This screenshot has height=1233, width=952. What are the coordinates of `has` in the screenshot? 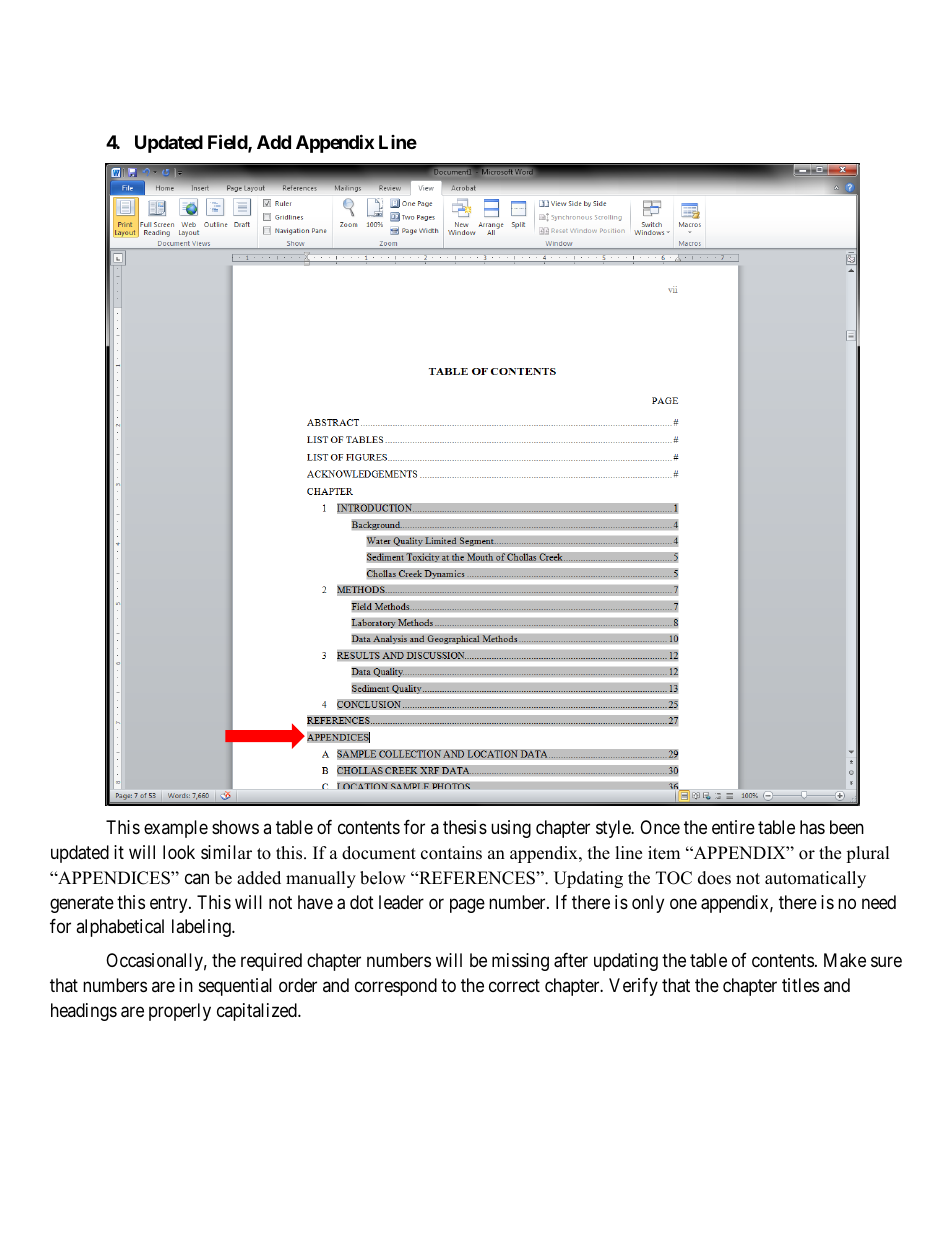 It's located at (812, 827).
